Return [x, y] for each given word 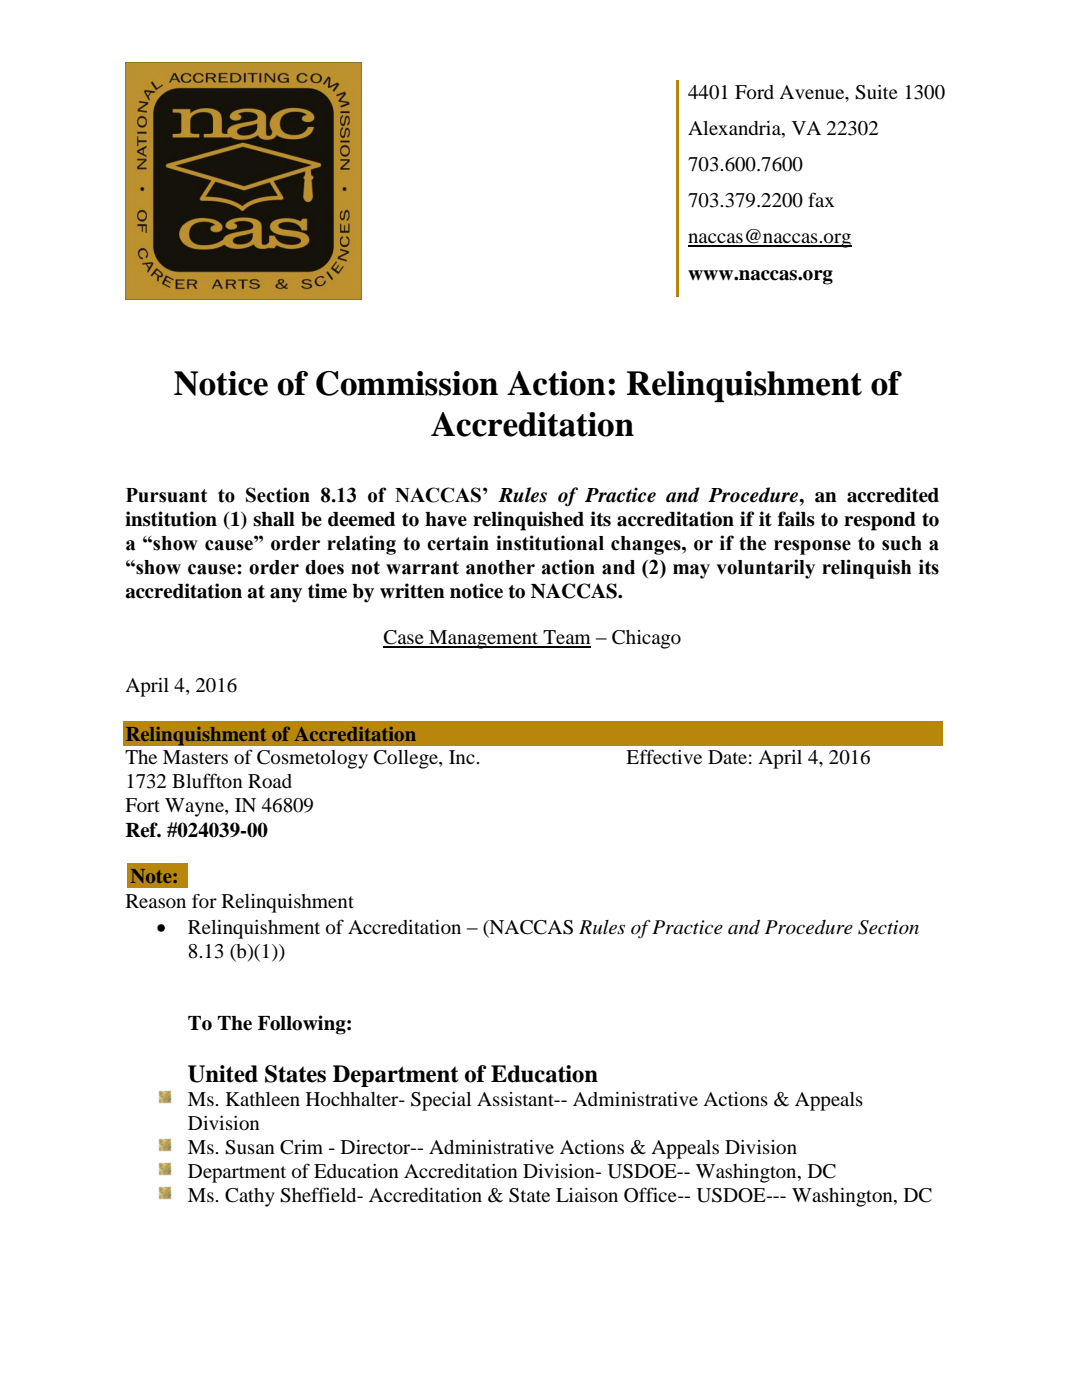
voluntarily [765, 569]
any [286, 595]
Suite [876, 92]
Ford [754, 92]
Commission [407, 383]
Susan [250, 1147]
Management [484, 639]
